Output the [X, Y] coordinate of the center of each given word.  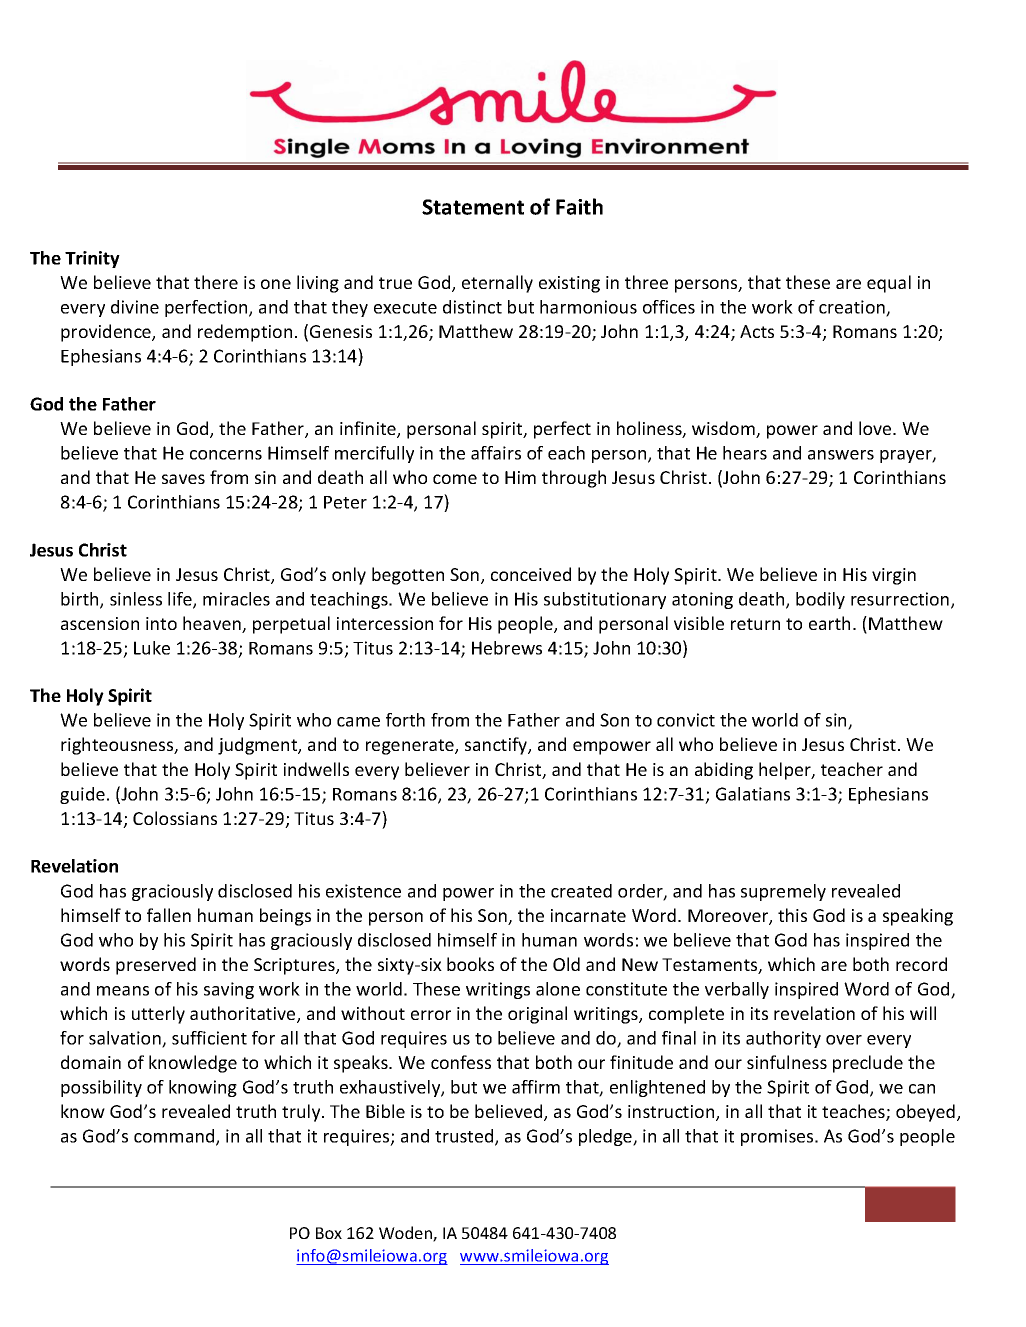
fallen [169, 915]
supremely [783, 892]
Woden [406, 1234]
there [216, 282]
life [181, 600]
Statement [473, 207]
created [581, 891]
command [175, 1137]
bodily [820, 600]
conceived [531, 574]
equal [889, 284]
